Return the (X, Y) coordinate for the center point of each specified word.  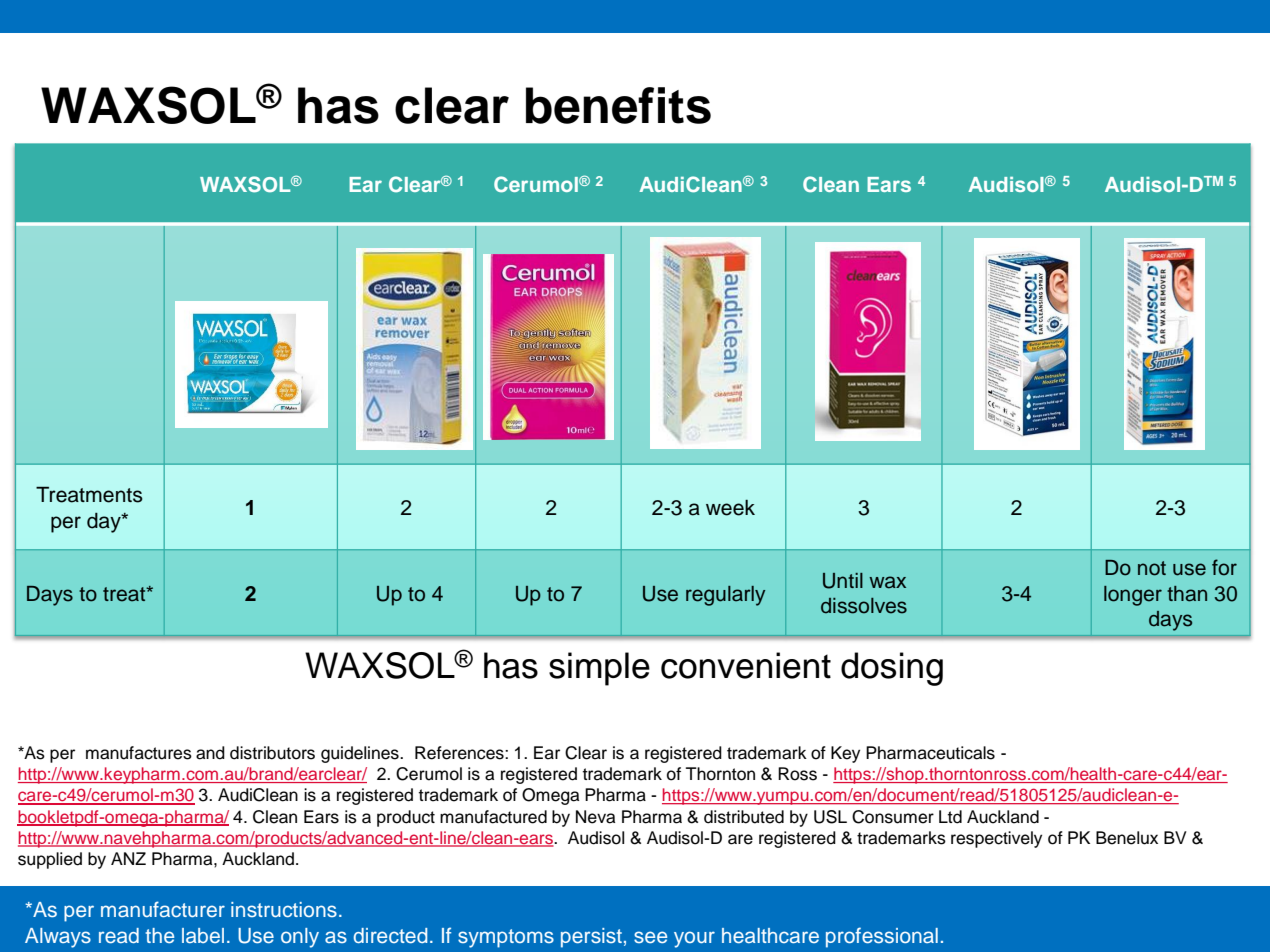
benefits (618, 105)
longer (1133, 596)
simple (599, 669)
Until (843, 581)
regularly (725, 596)
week (730, 508)
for (1224, 567)
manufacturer (163, 909)
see (650, 937)
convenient (746, 665)
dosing (892, 669)
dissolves (864, 606)
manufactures (139, 753)
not (1152, 568)
